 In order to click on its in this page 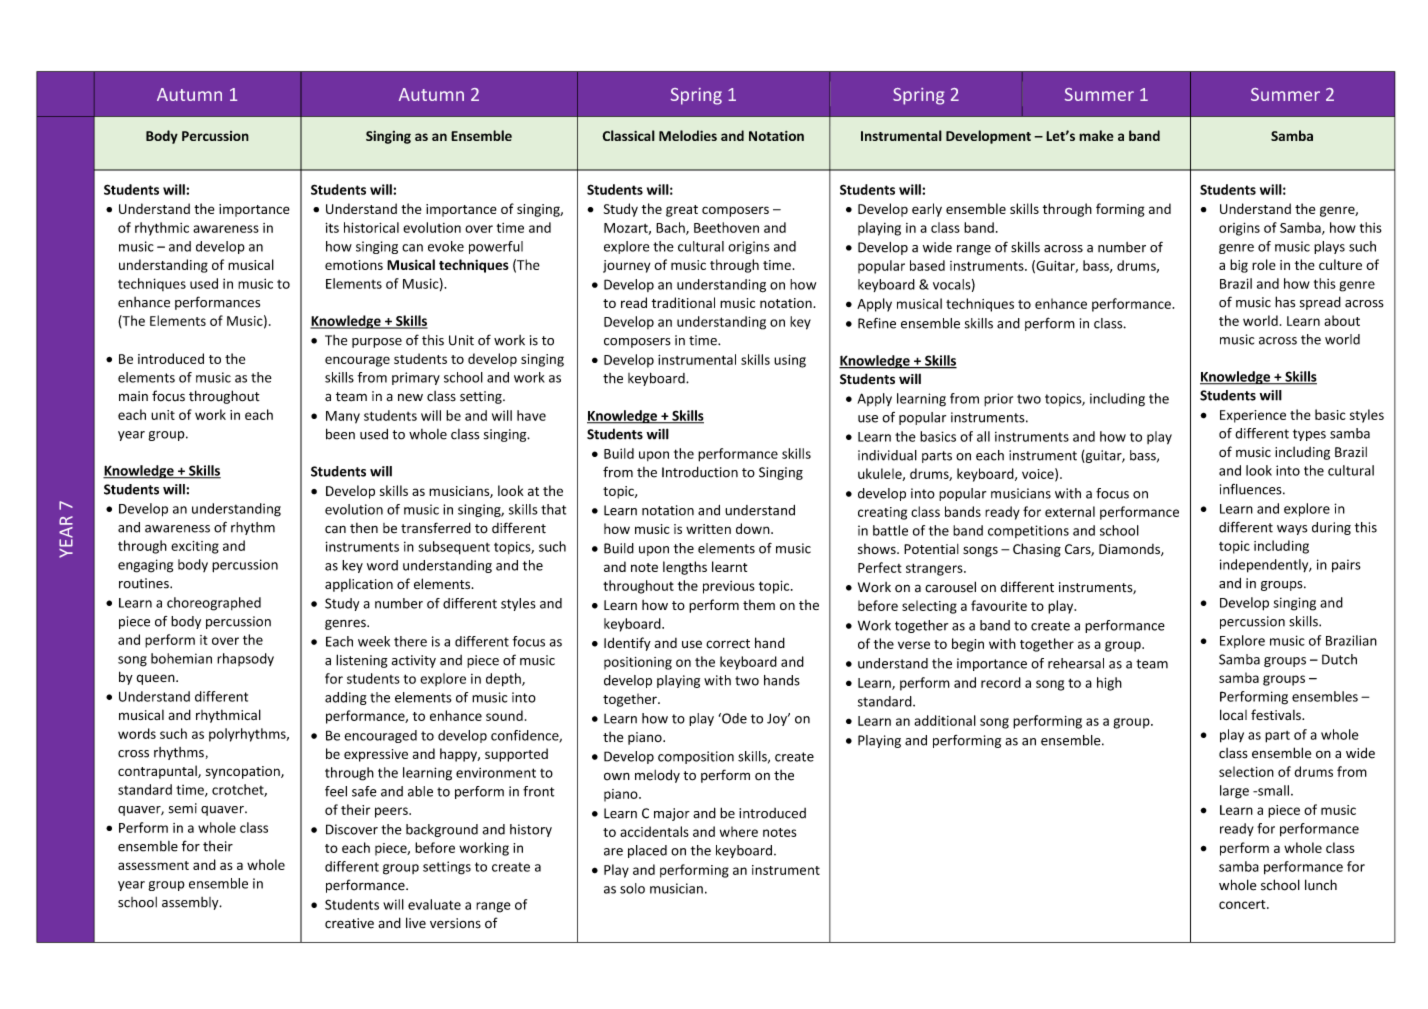, I will do `click(332, 227)`.
